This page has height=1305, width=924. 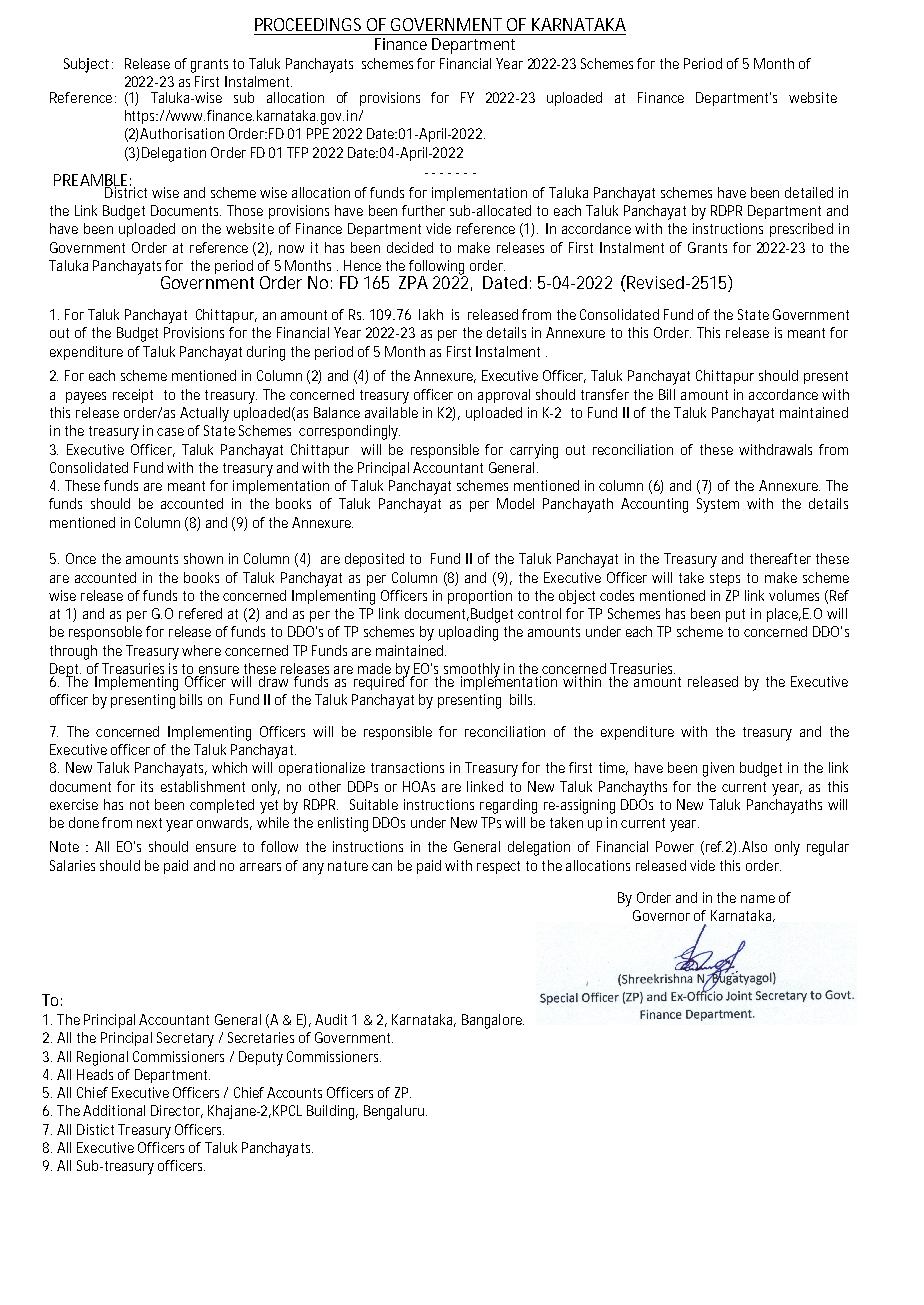 What do you see at coordinates (203, 558) in the page?
I see `shown` at bounding box center [203, 558].
